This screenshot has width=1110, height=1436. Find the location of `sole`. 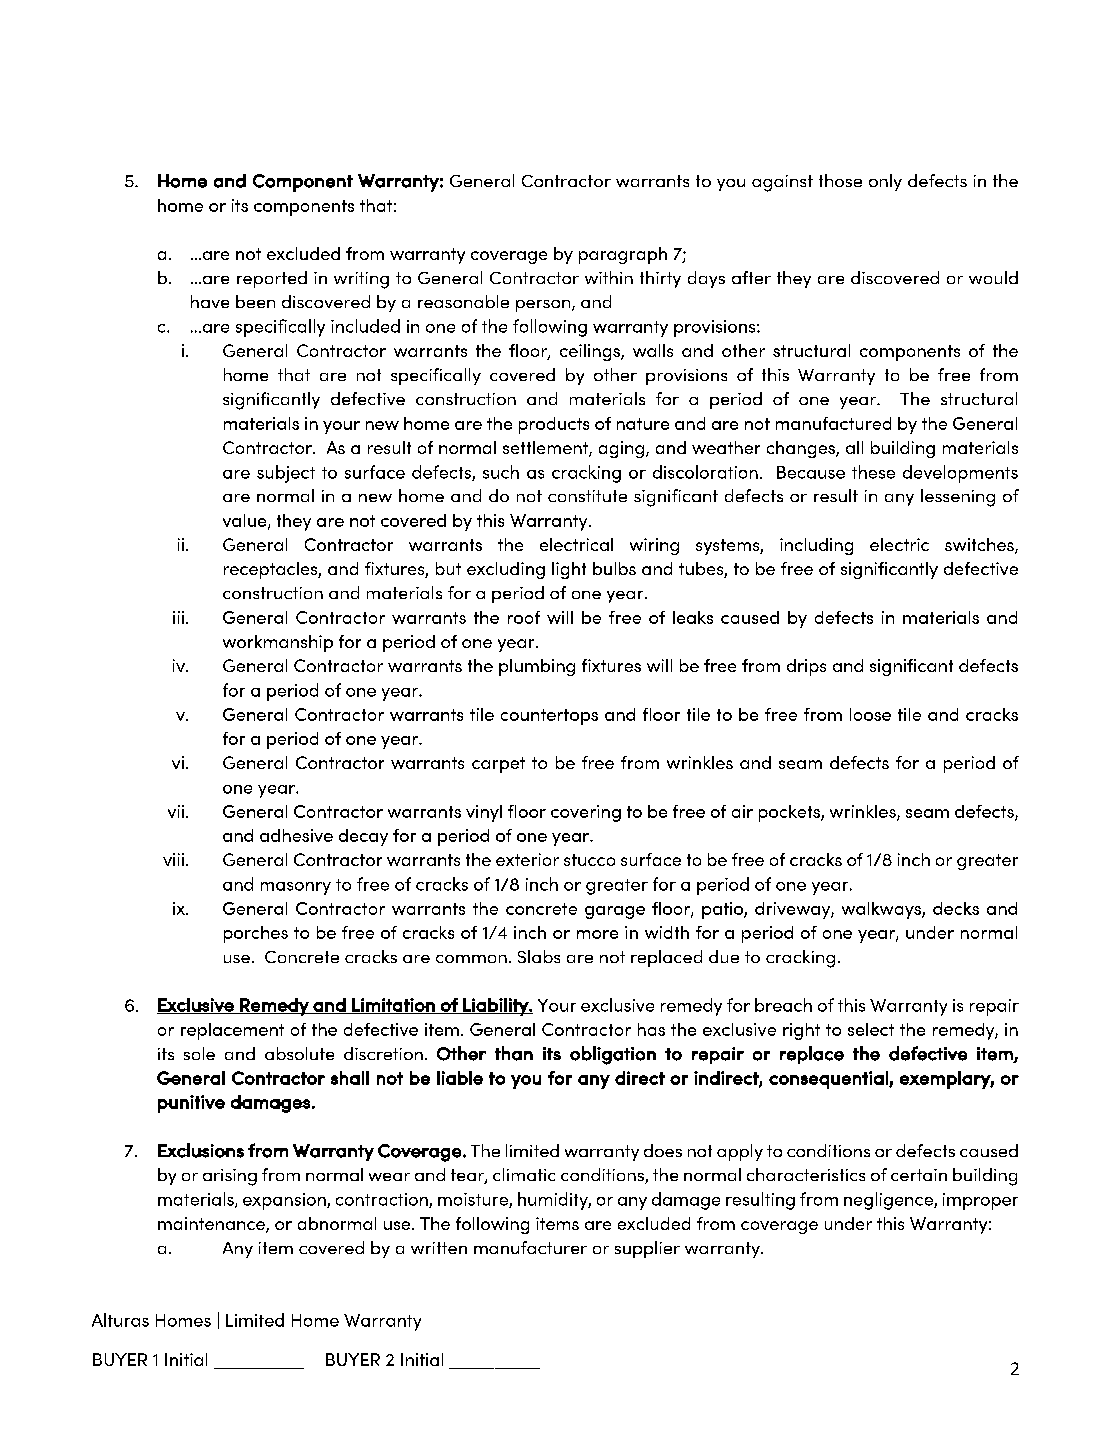

sole is located at coordinates (199, 1053).
